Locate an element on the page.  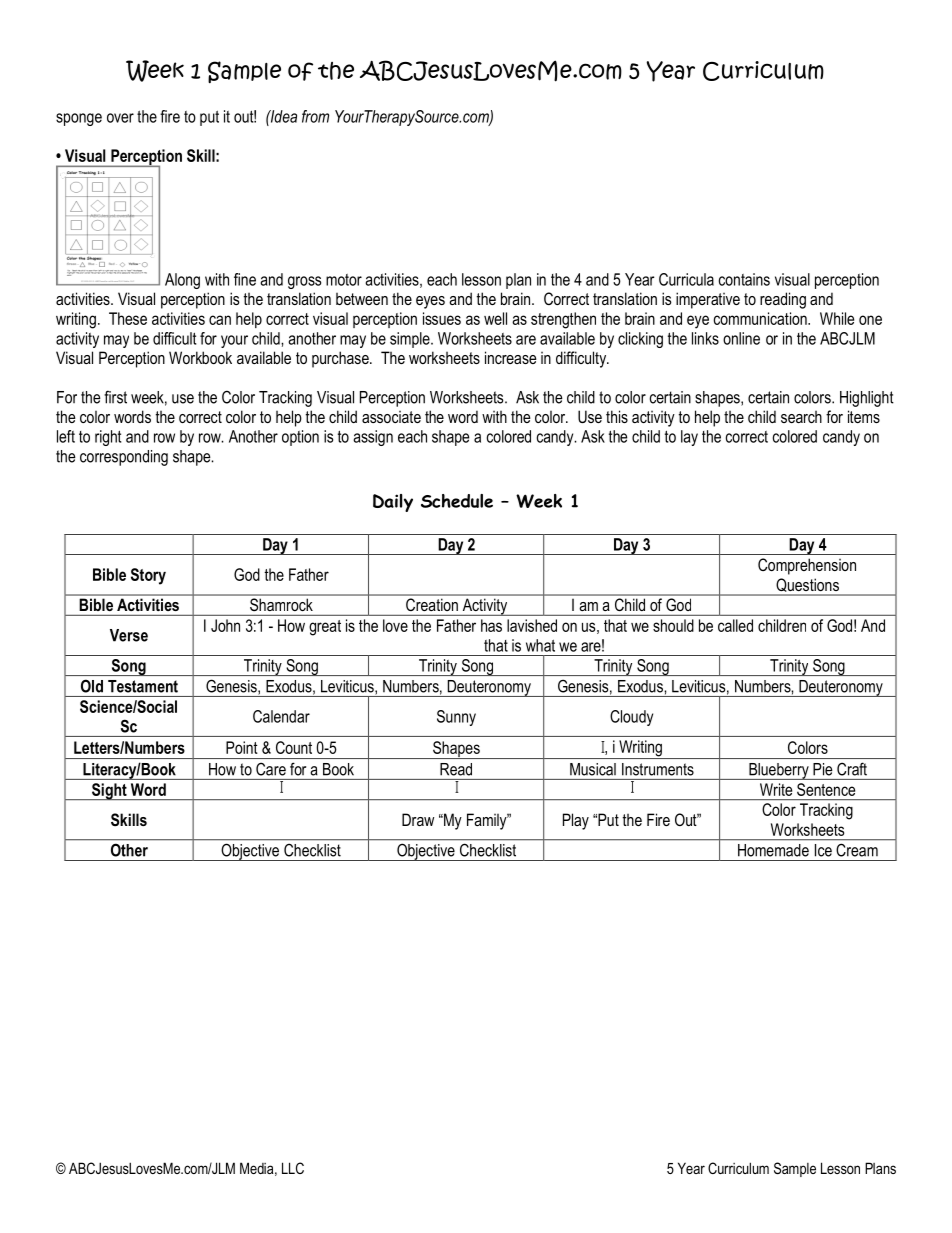
first is located at coordinates (115, 397).
